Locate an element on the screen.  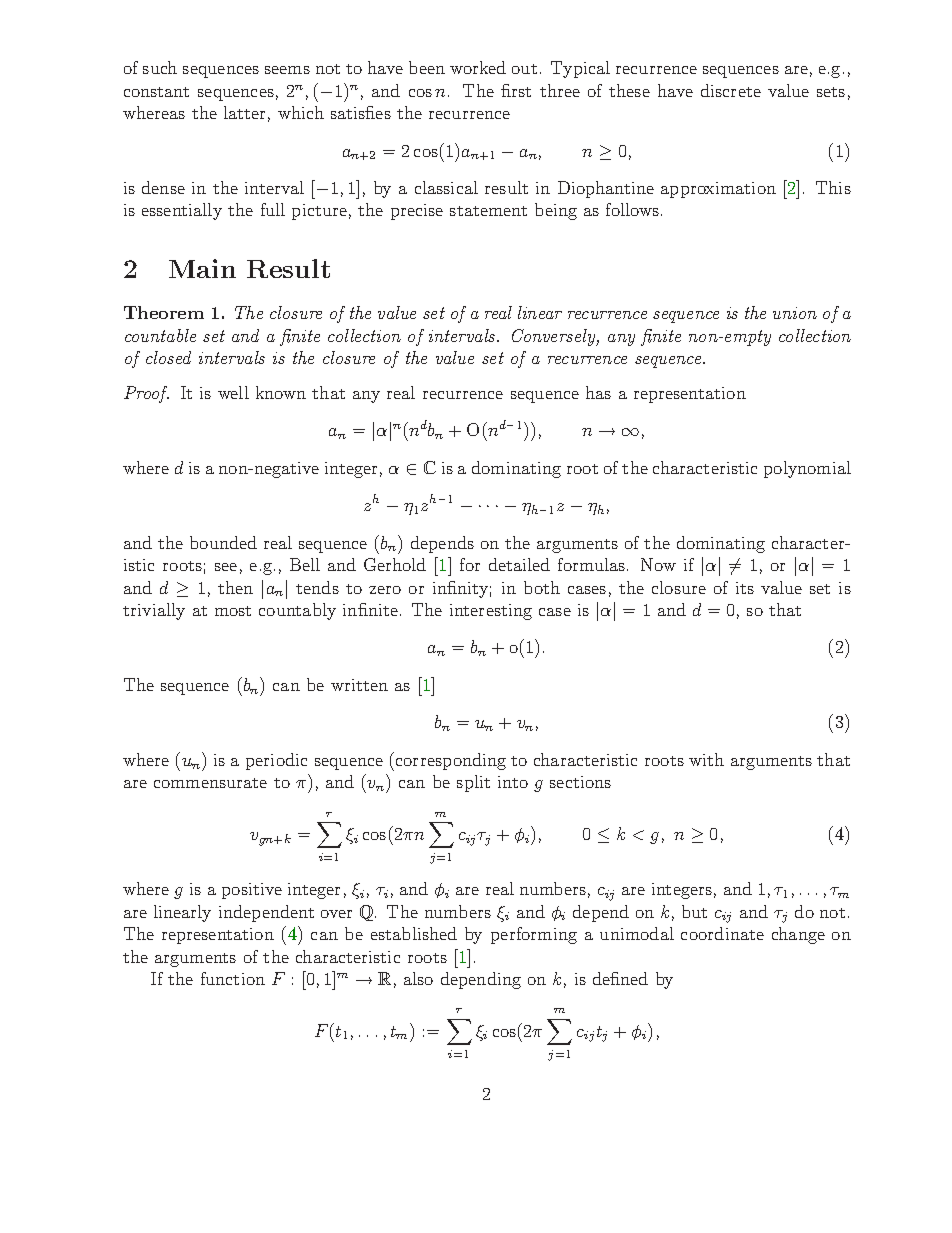
first is located at coordinates (516, 90).
